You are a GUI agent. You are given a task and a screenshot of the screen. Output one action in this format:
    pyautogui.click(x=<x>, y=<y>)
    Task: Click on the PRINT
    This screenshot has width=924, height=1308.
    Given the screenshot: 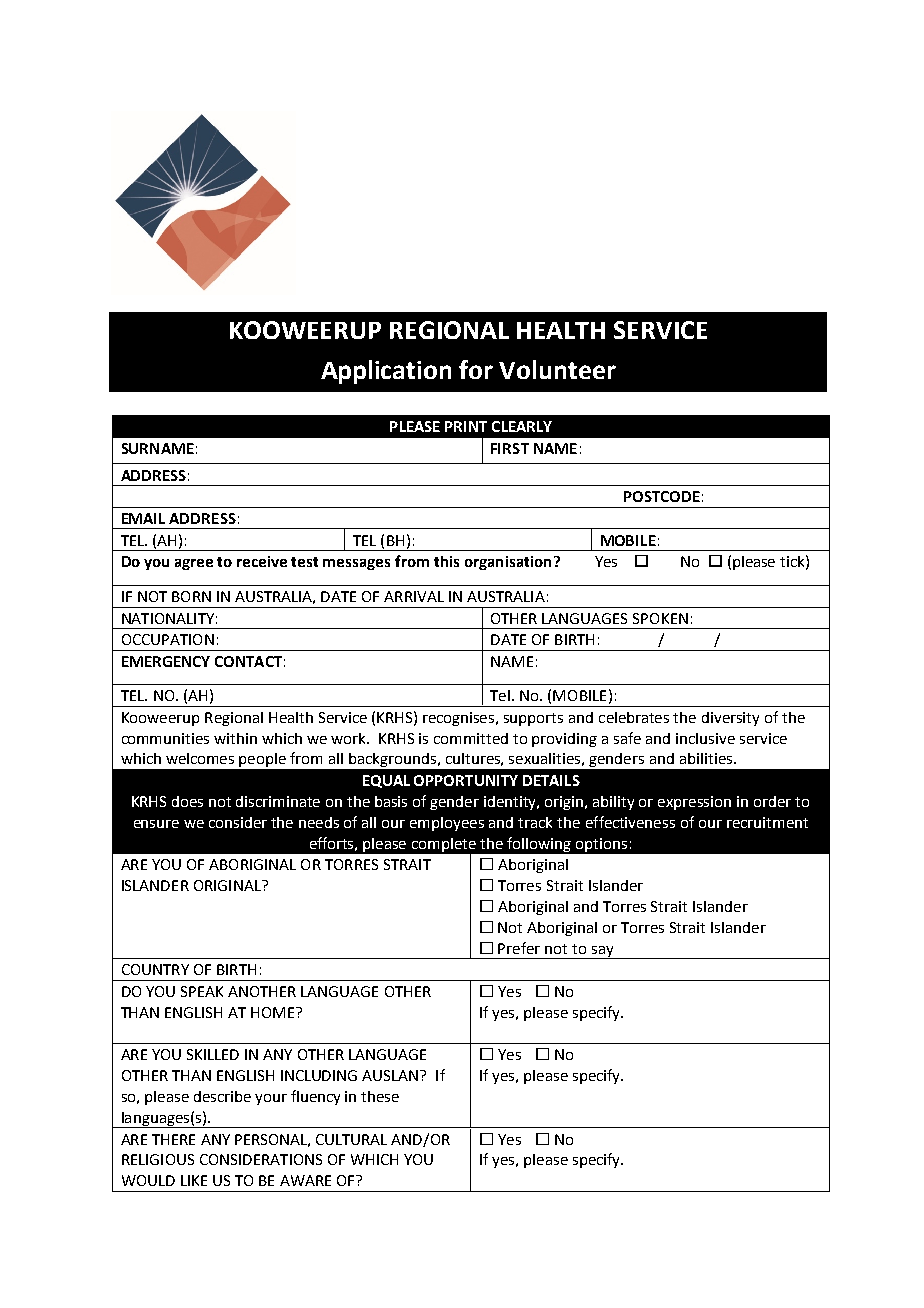 What is the action you would take?
    pyautogui.click(x=466, y=426)
